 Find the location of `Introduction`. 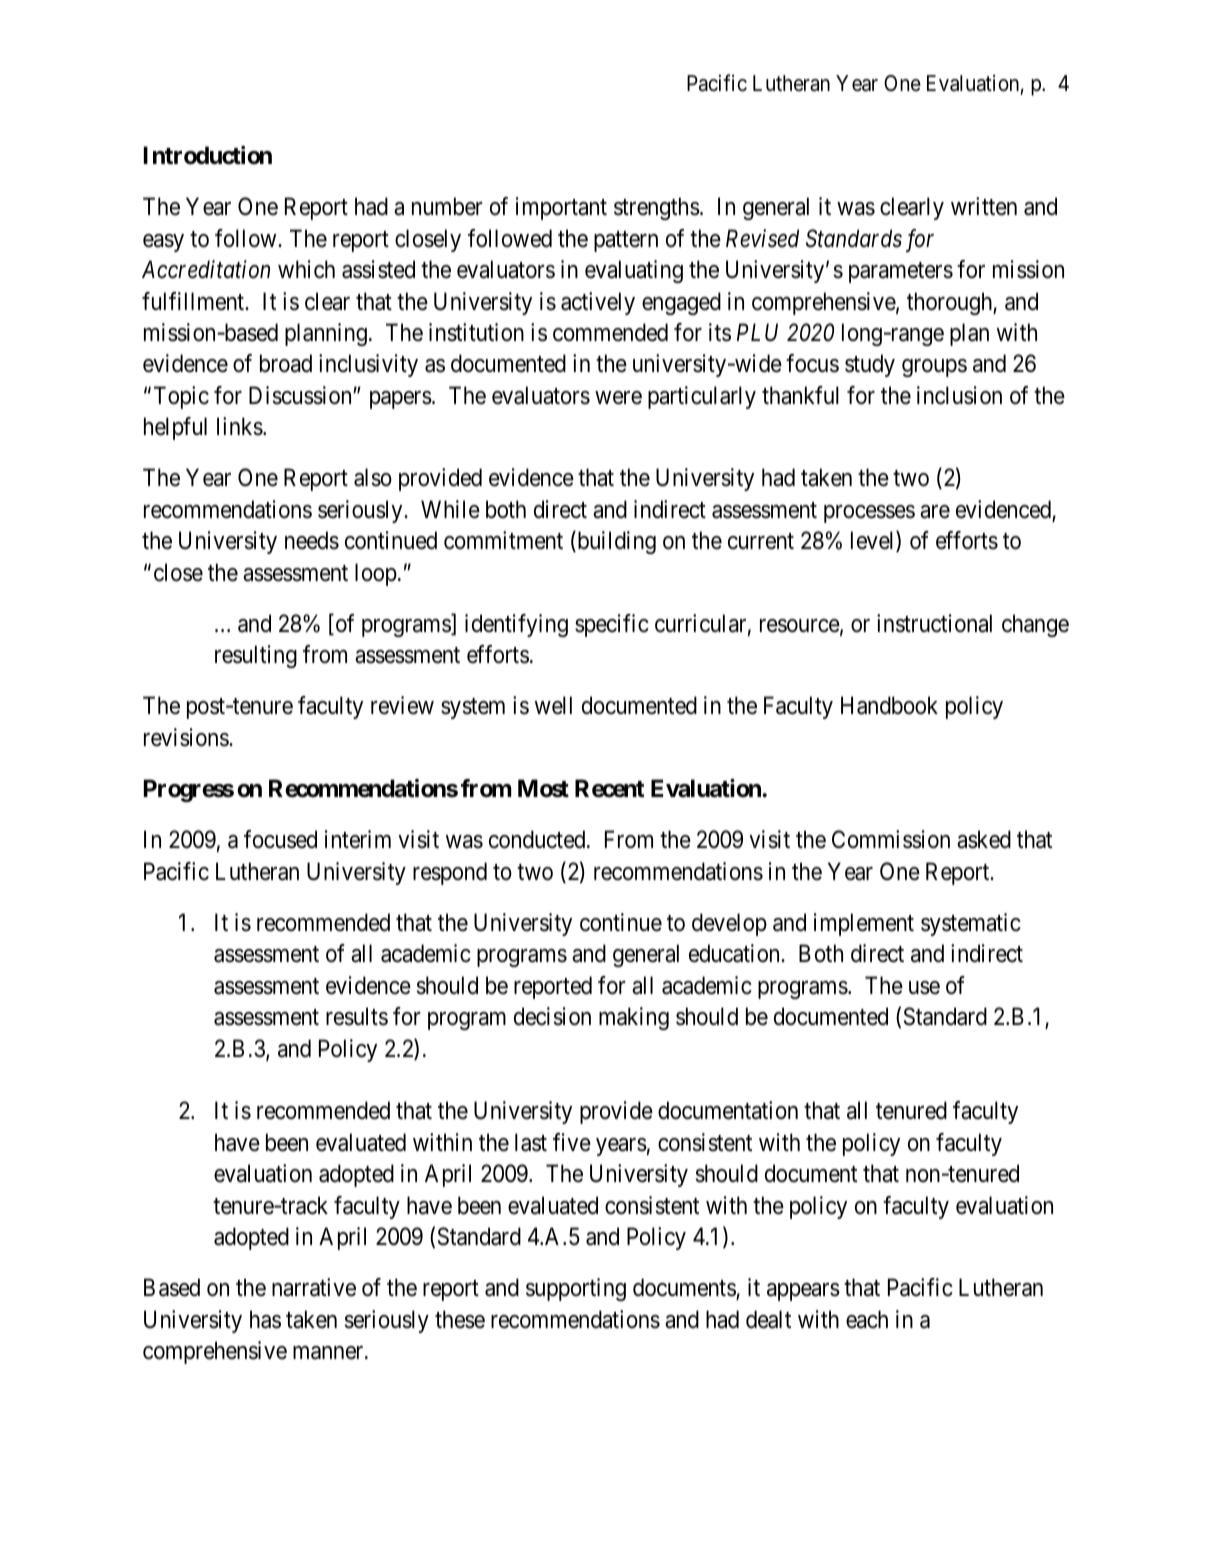

Introduction is located at coordinates (208, 155).
